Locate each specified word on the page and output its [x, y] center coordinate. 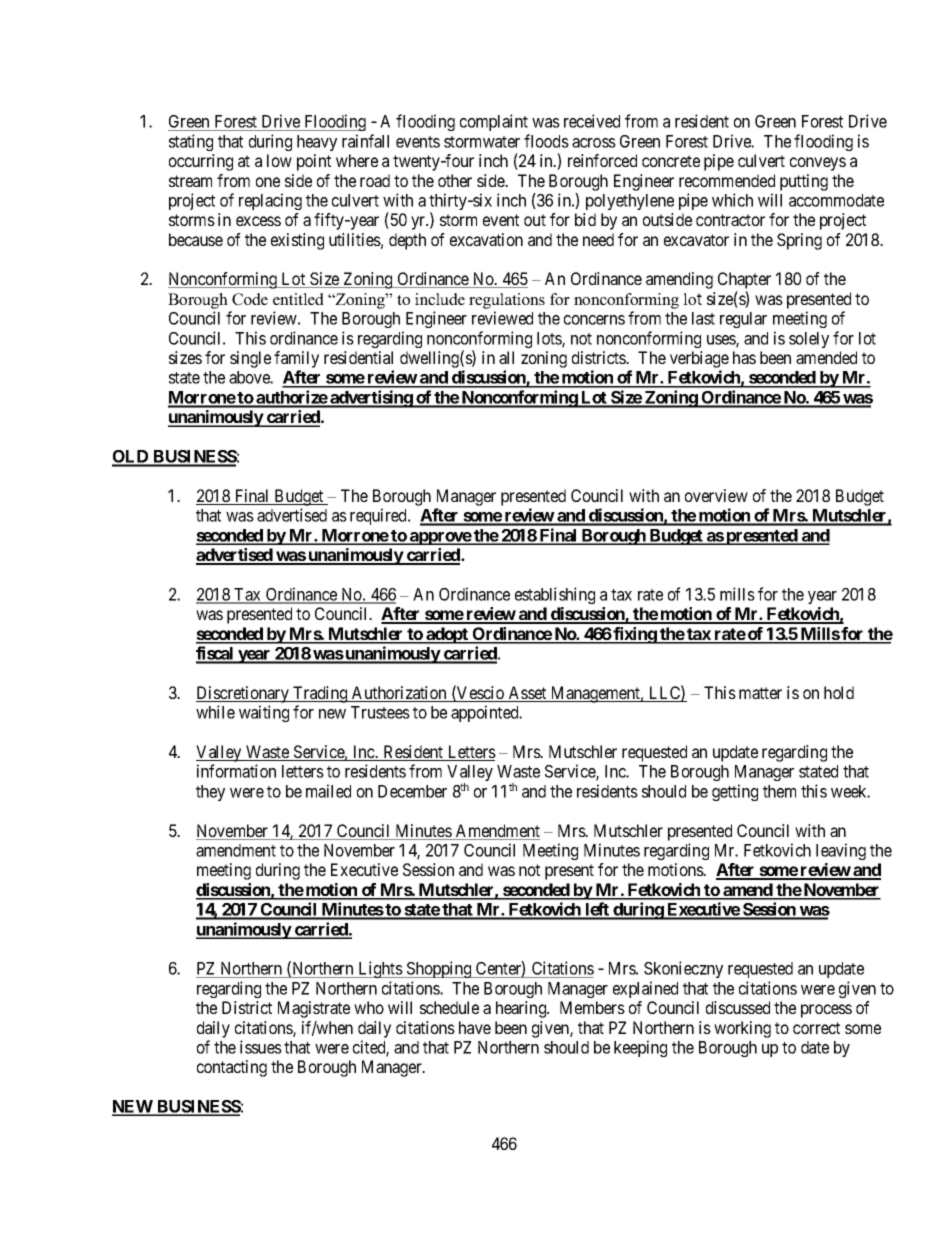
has [744, 357]
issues [261, 1047]
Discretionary [243, 694]
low [279, 160]
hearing [522, 1009]
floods [546, 141]
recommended [727, 180]
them [779, 791]
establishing [555, 595]
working [742, 1029]
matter [760, 693]
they [210, 793]
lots [550, 339]
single [250, 359]
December [412, 791]
